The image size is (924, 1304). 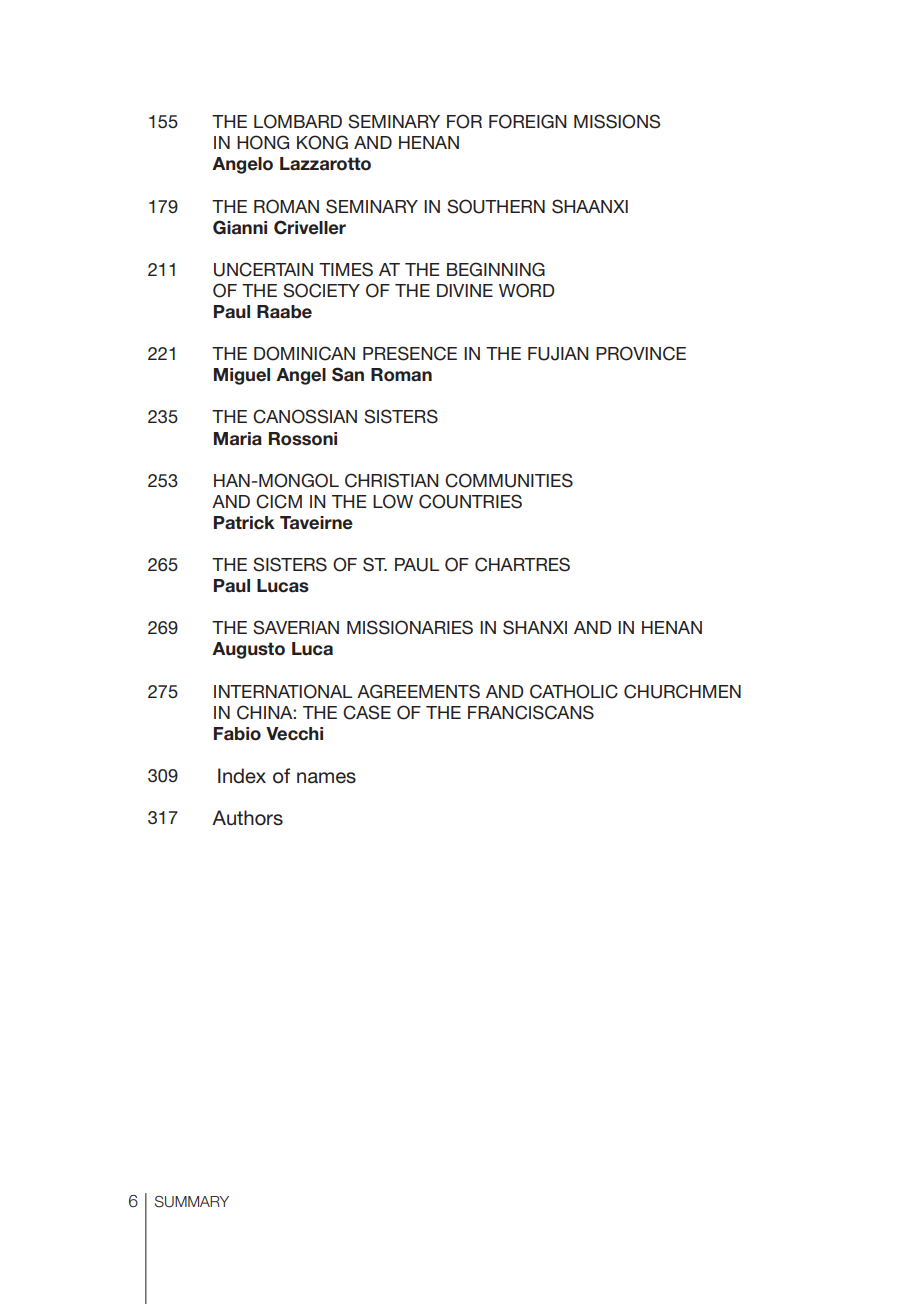 What do you see at coordinates (192, 1202) in the document?
I see `SUMMARY` at bounding box center [192, 1202].
